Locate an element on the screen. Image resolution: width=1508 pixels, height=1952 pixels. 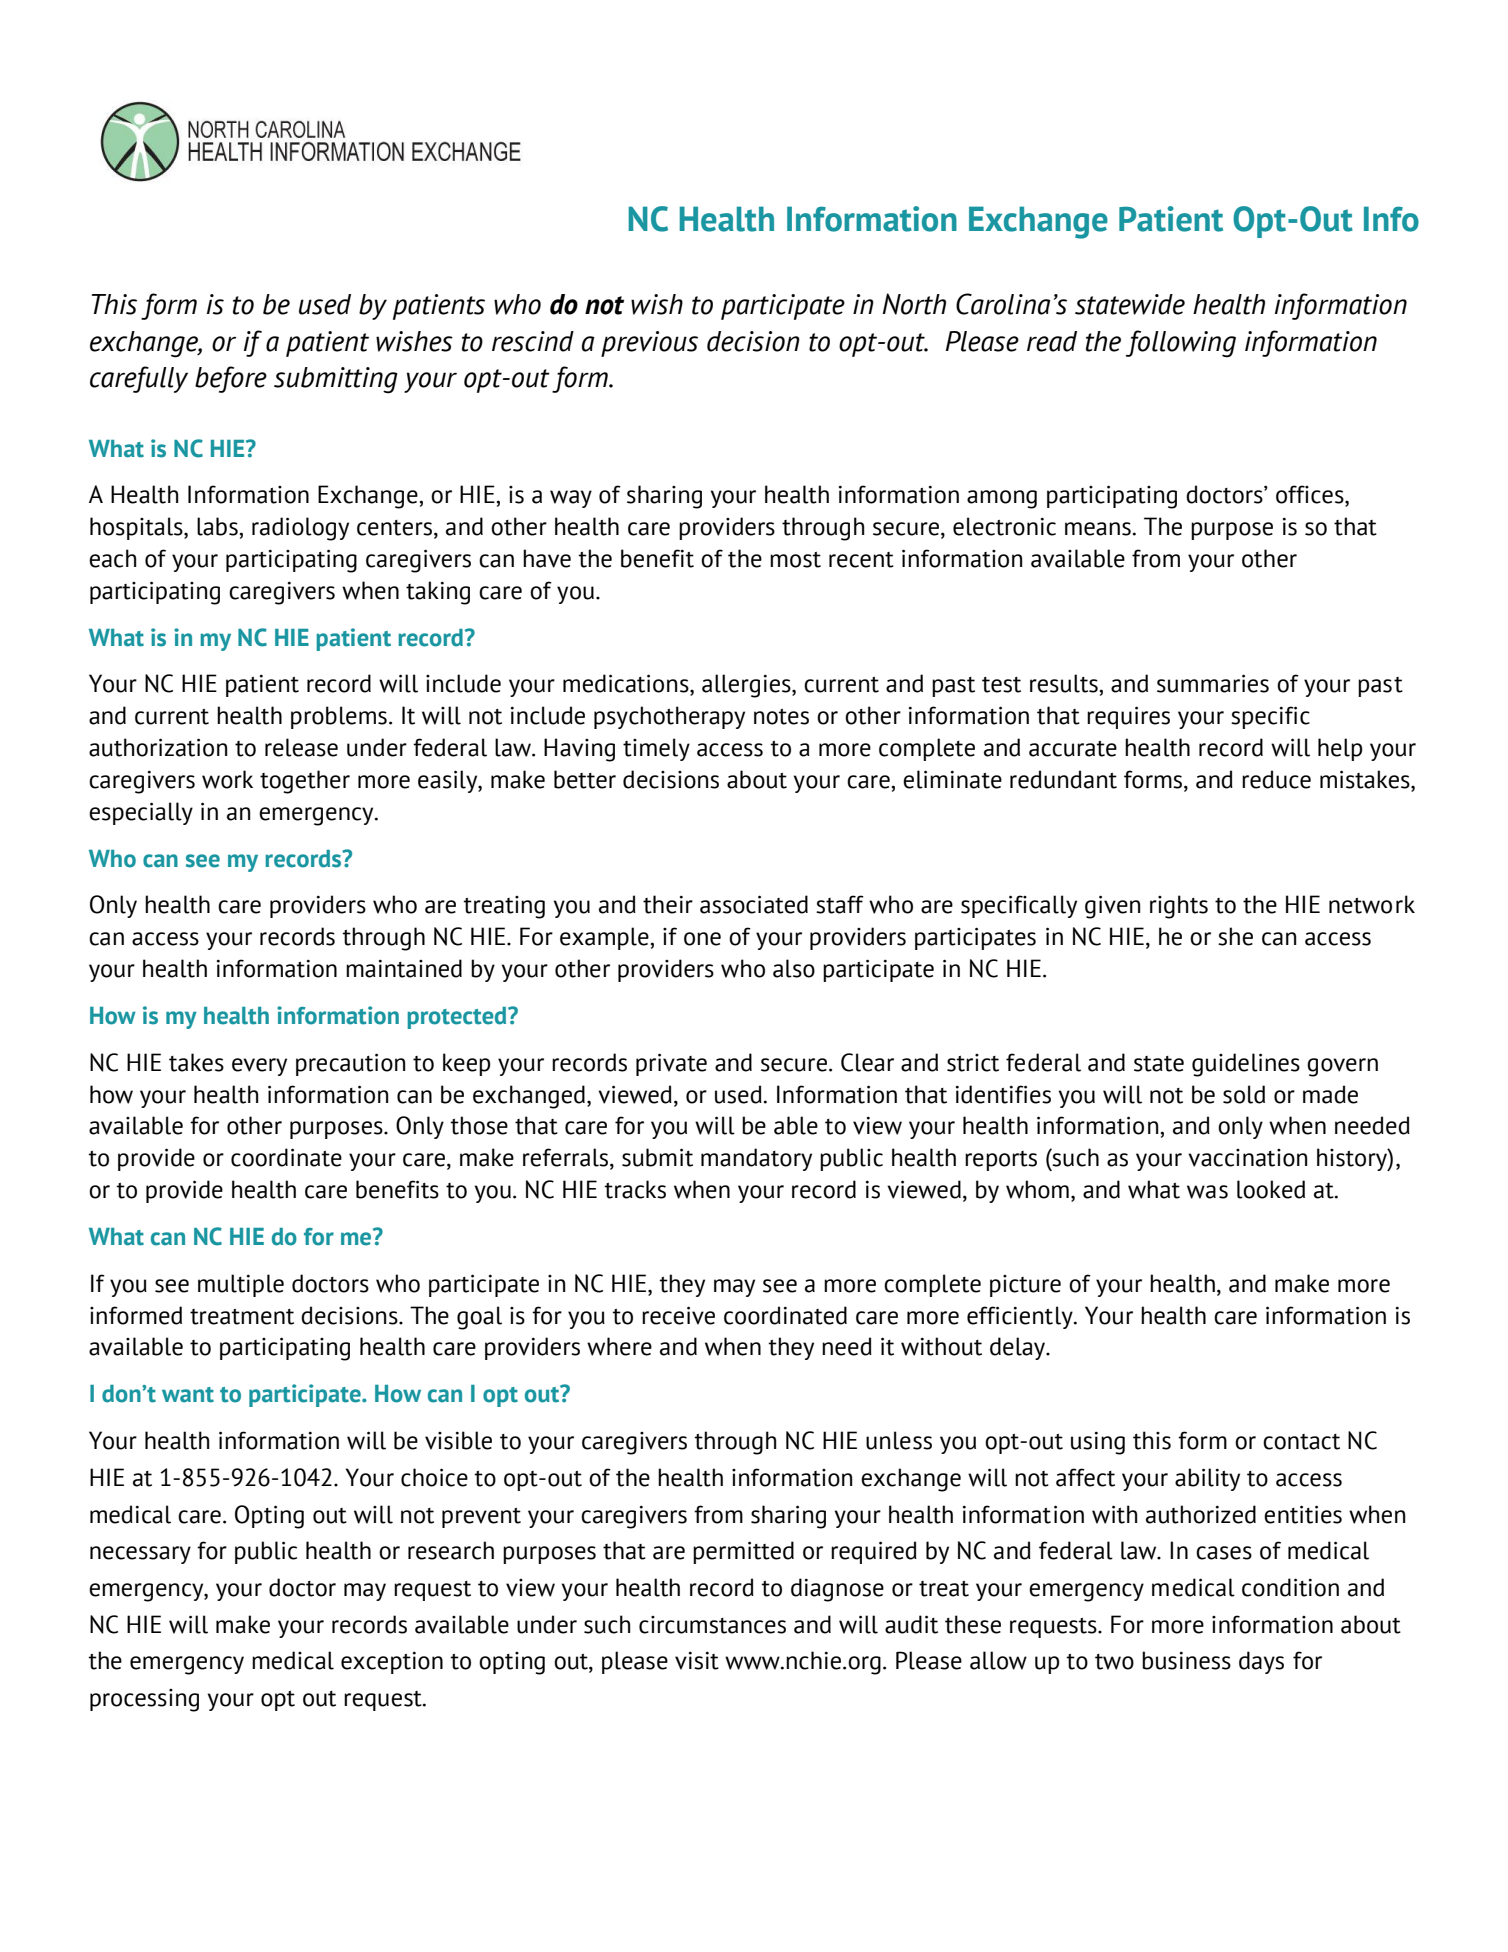
multiple is located at coordinates (241, 1285).
